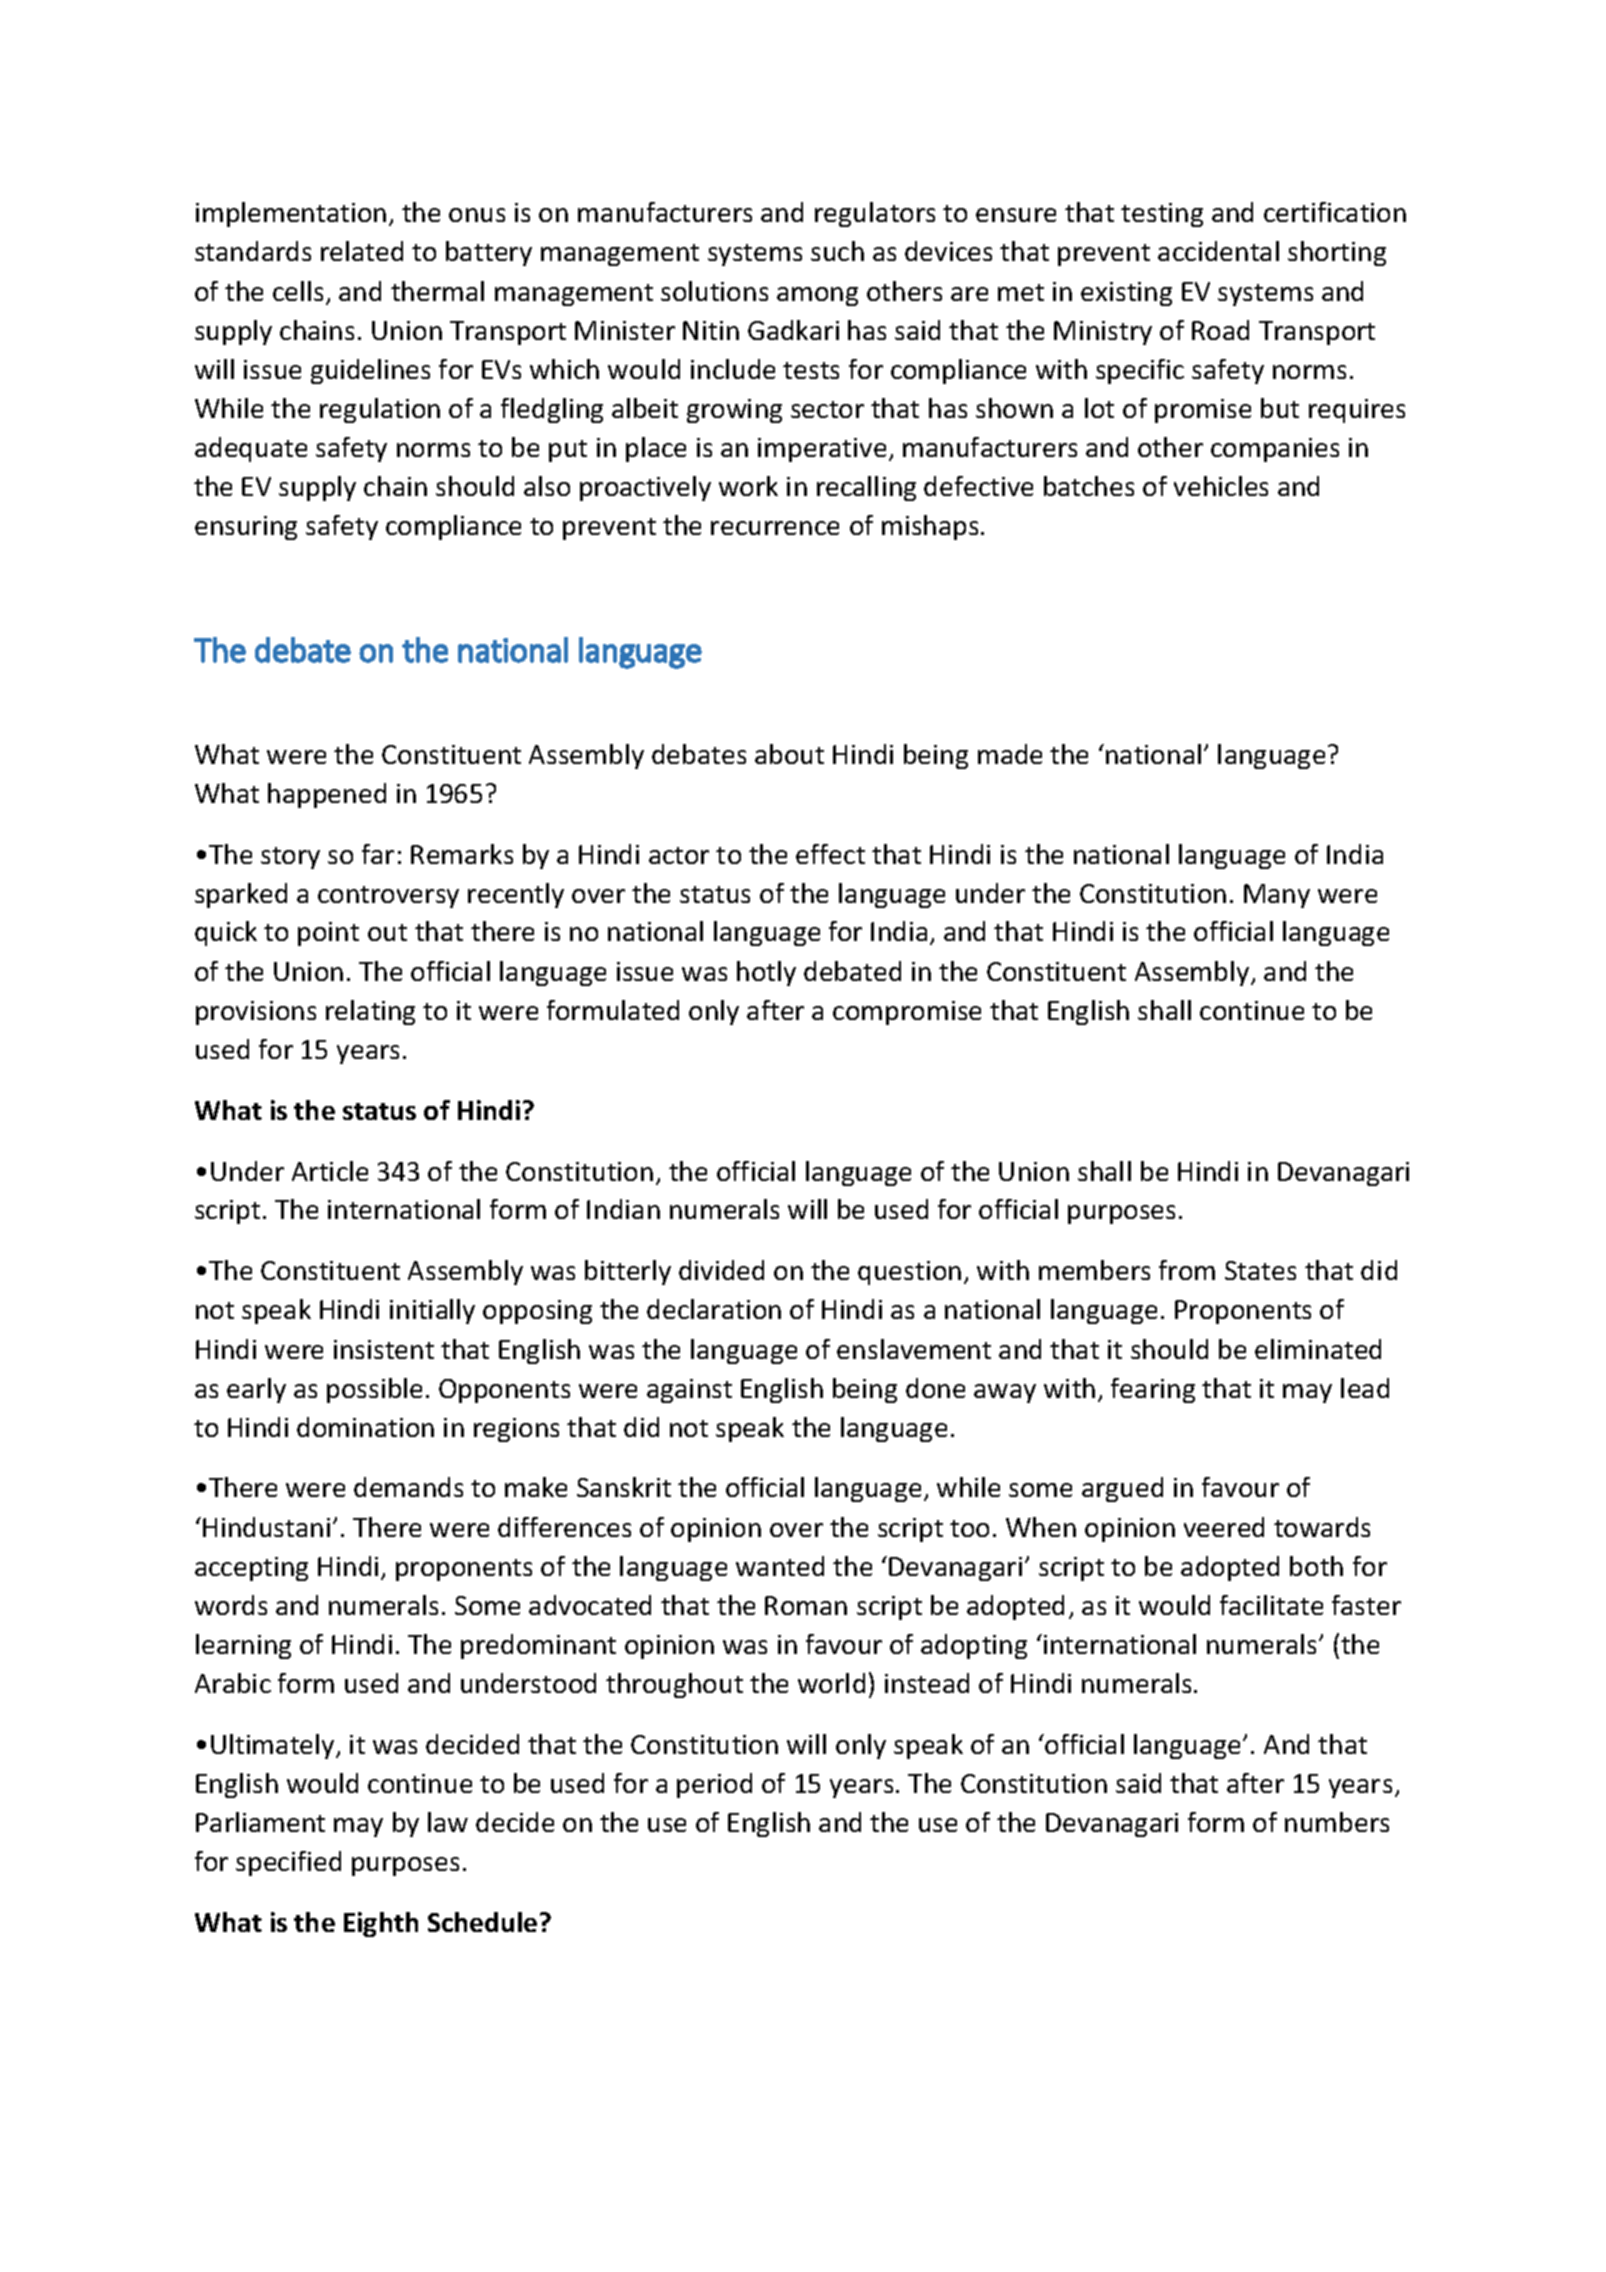 This document has width=1606, height=2272. What do you see at coordinates (714, 1309) in the document?
I see `declaration` at bounding box center [714, 1309].
